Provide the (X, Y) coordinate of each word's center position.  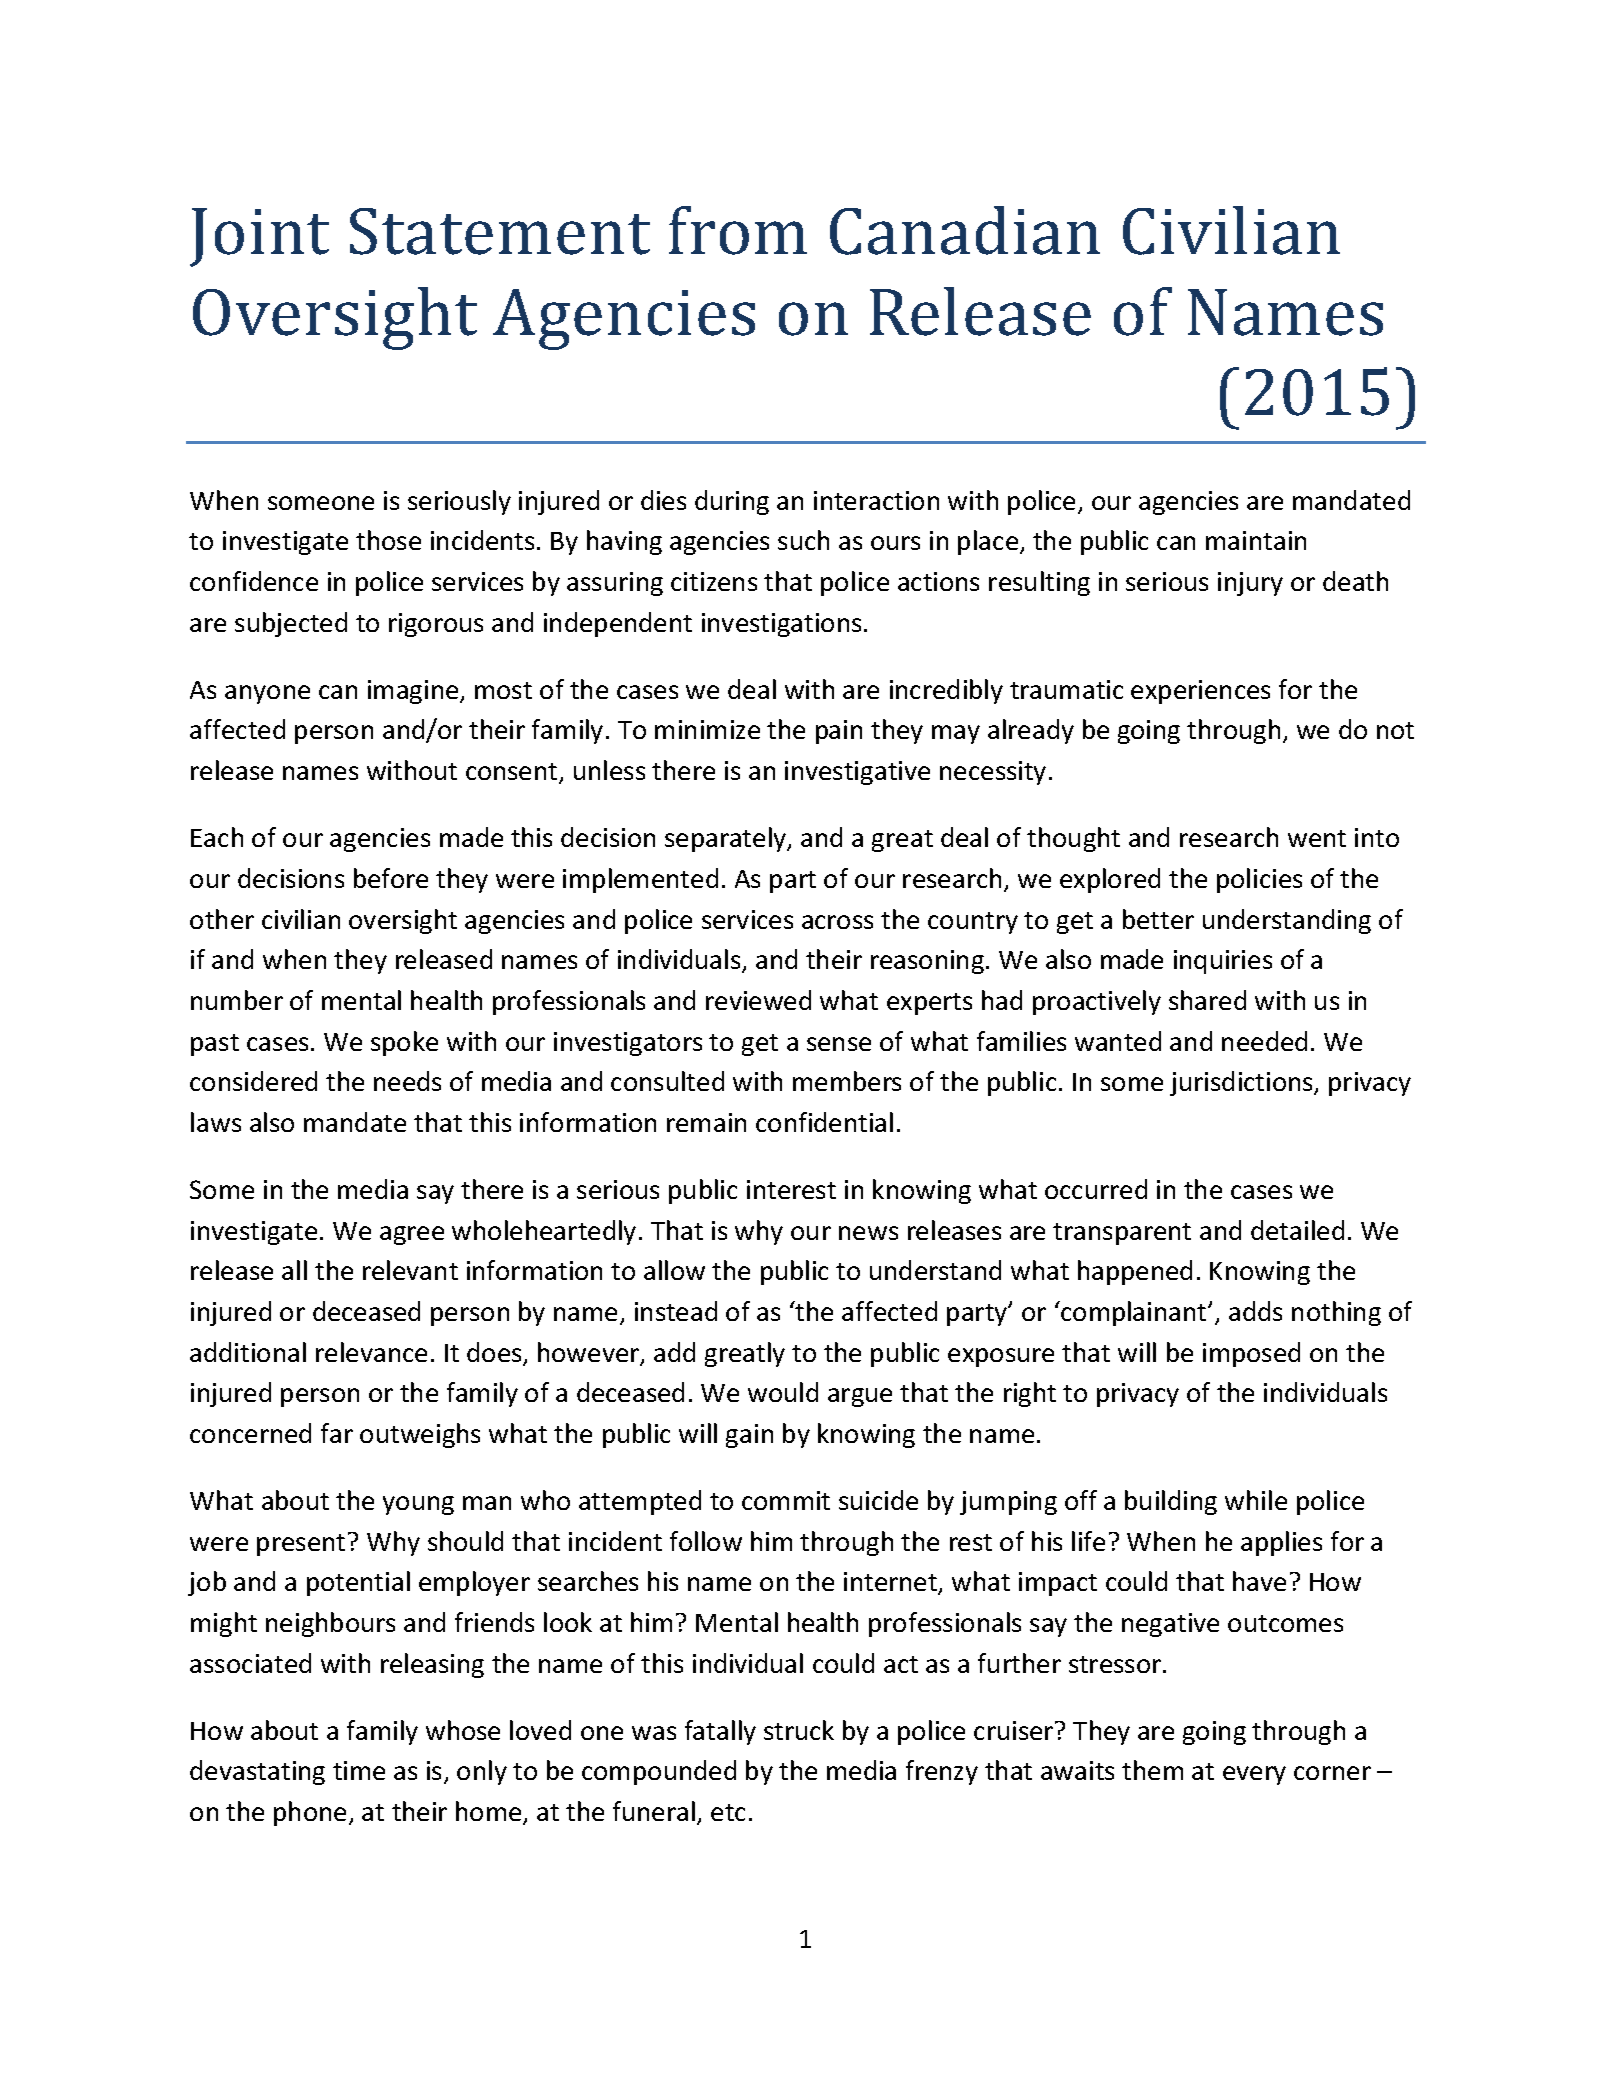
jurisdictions (1242, 1083)
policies (1259, 880)
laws (216, 1122)
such (803, 540)
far (337, 1433)
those (388, 540)
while (1256, 1500)
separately (727, 839)
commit (786, 1500)
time (359, 1770)
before (391, 878)
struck (799, 1730)
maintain (1256, 540)
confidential (824, 1122)
